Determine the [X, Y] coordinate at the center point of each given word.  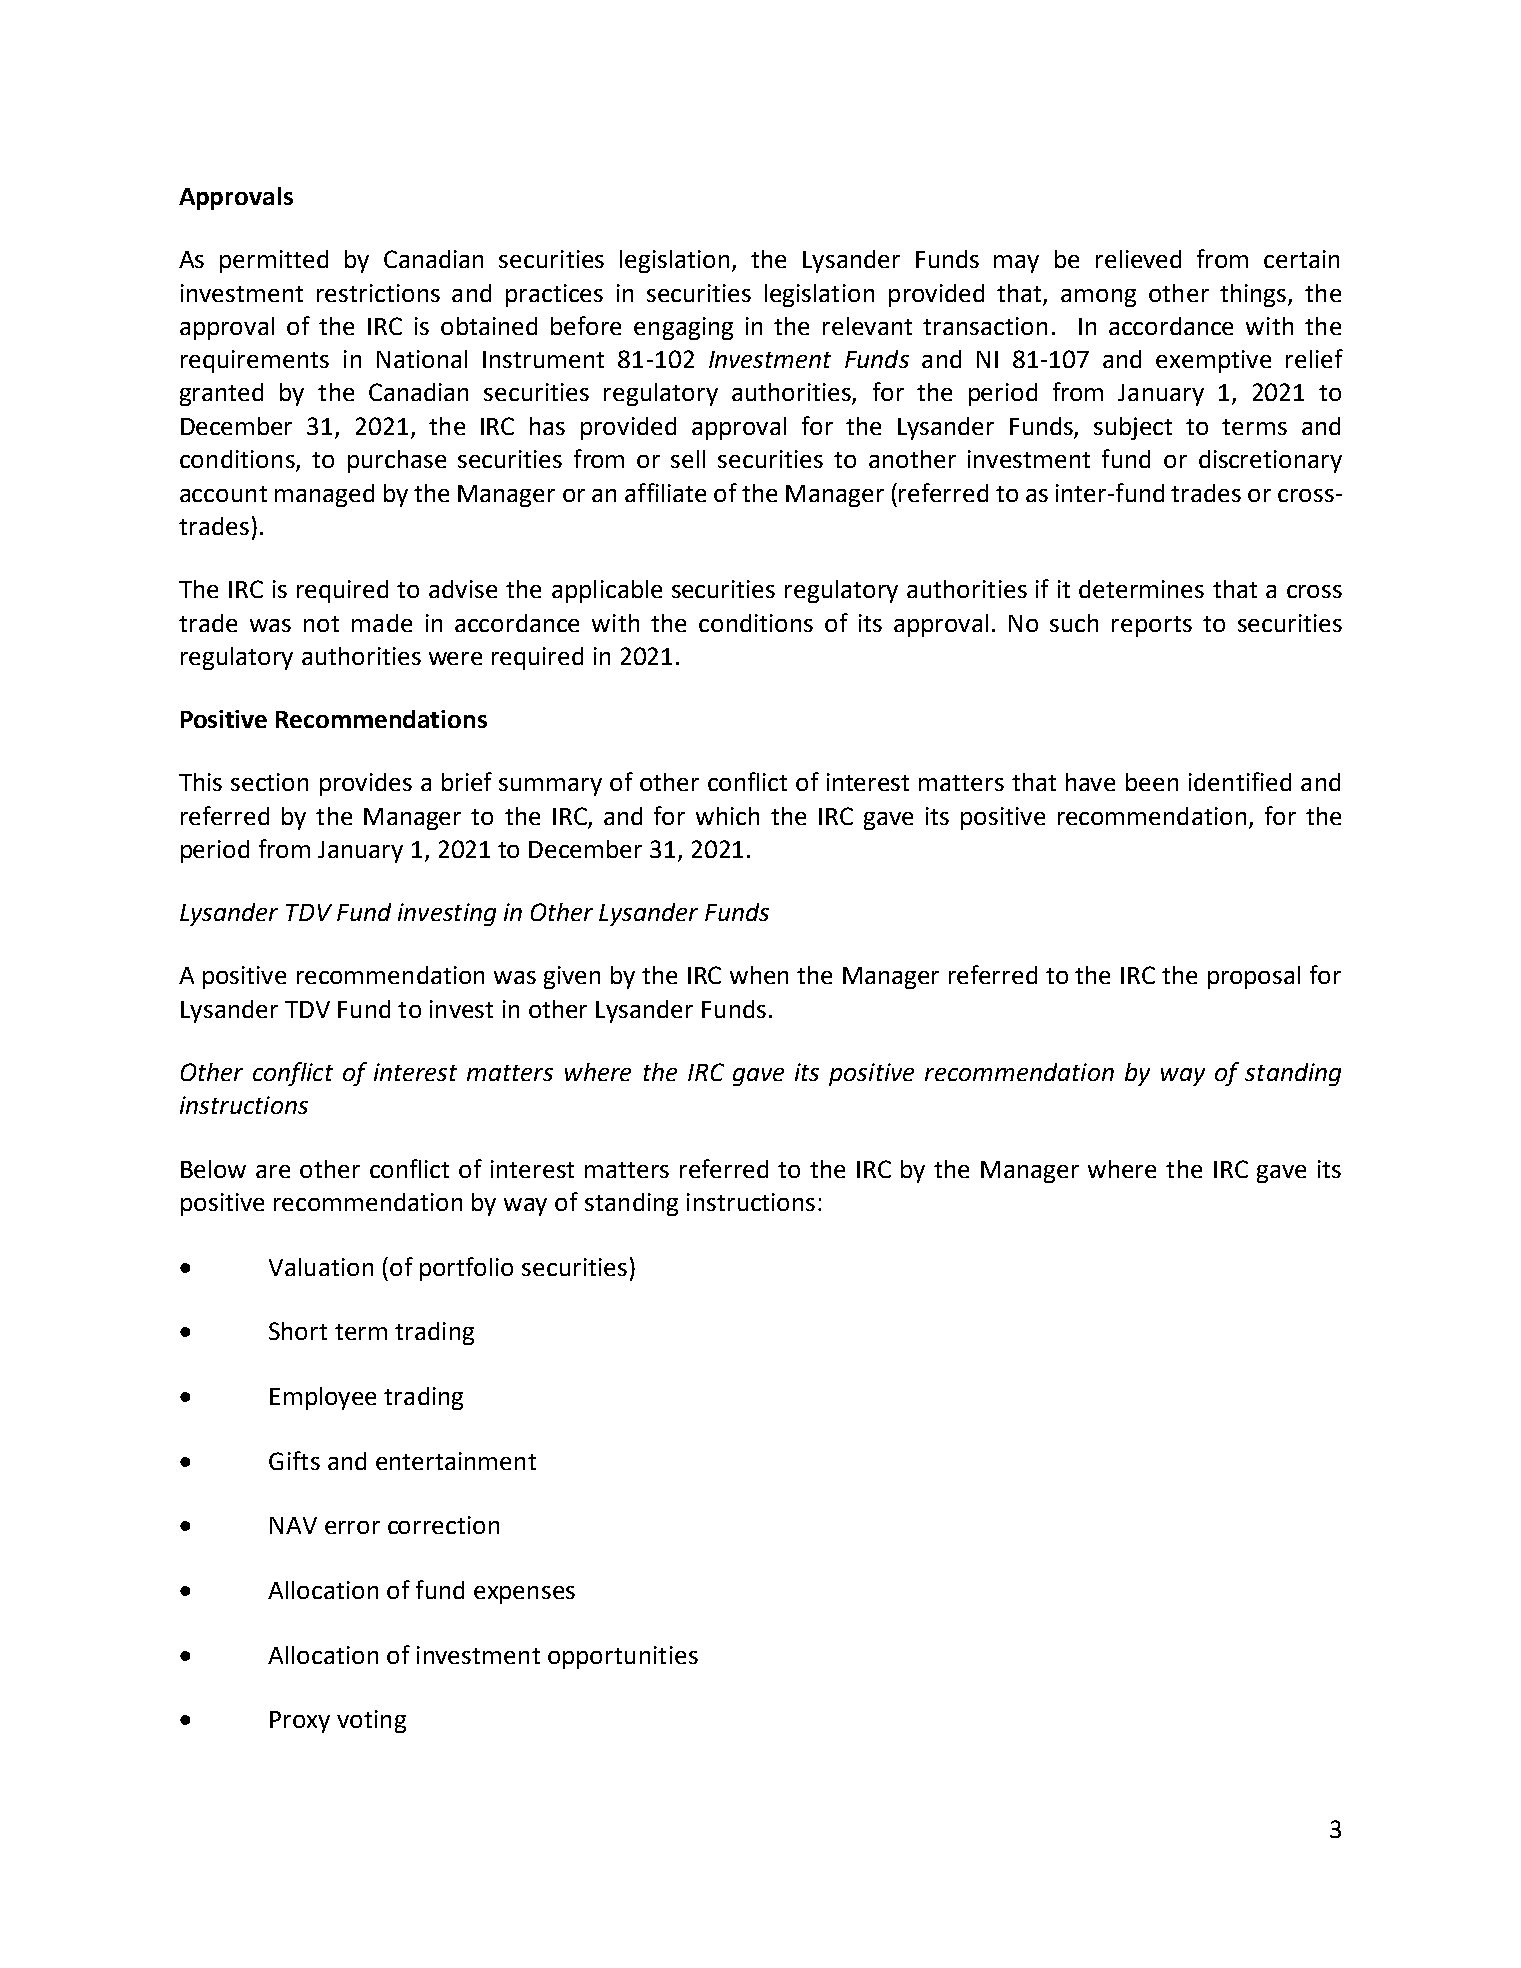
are [273, 1171]
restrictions [378, 293]
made [382, 623]
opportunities [623, 1657]
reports [1152, 626]
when [759, 975]
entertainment [456, 1461]
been [1152, 782]
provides [366, 784]
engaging [683, 328]
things [1254, 295]
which [727, 816]
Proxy [300, 1722]
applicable [607, 591]
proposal [1254, 977]
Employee [323, 1398]
